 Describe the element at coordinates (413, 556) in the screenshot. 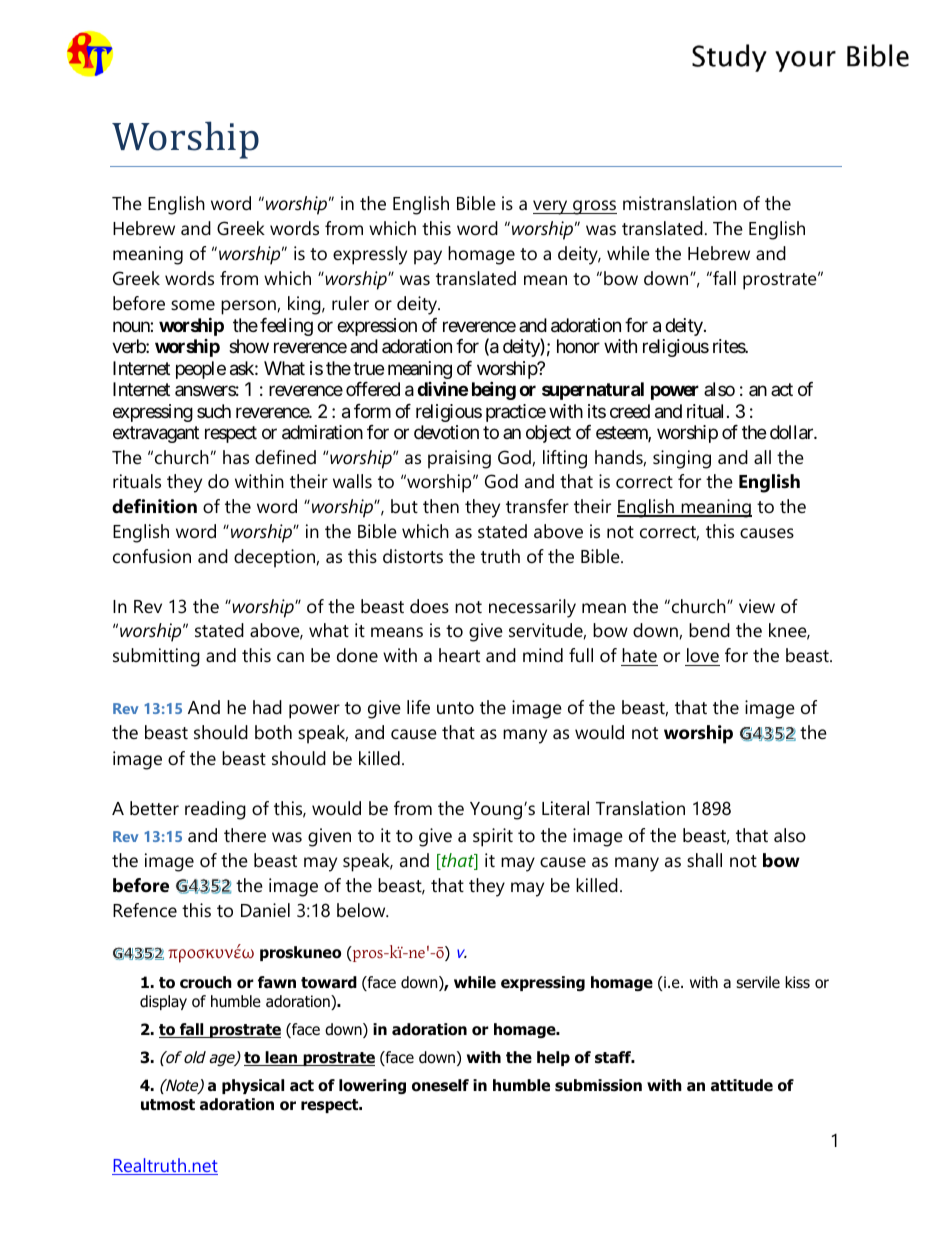

I see `distorts` at that location.
